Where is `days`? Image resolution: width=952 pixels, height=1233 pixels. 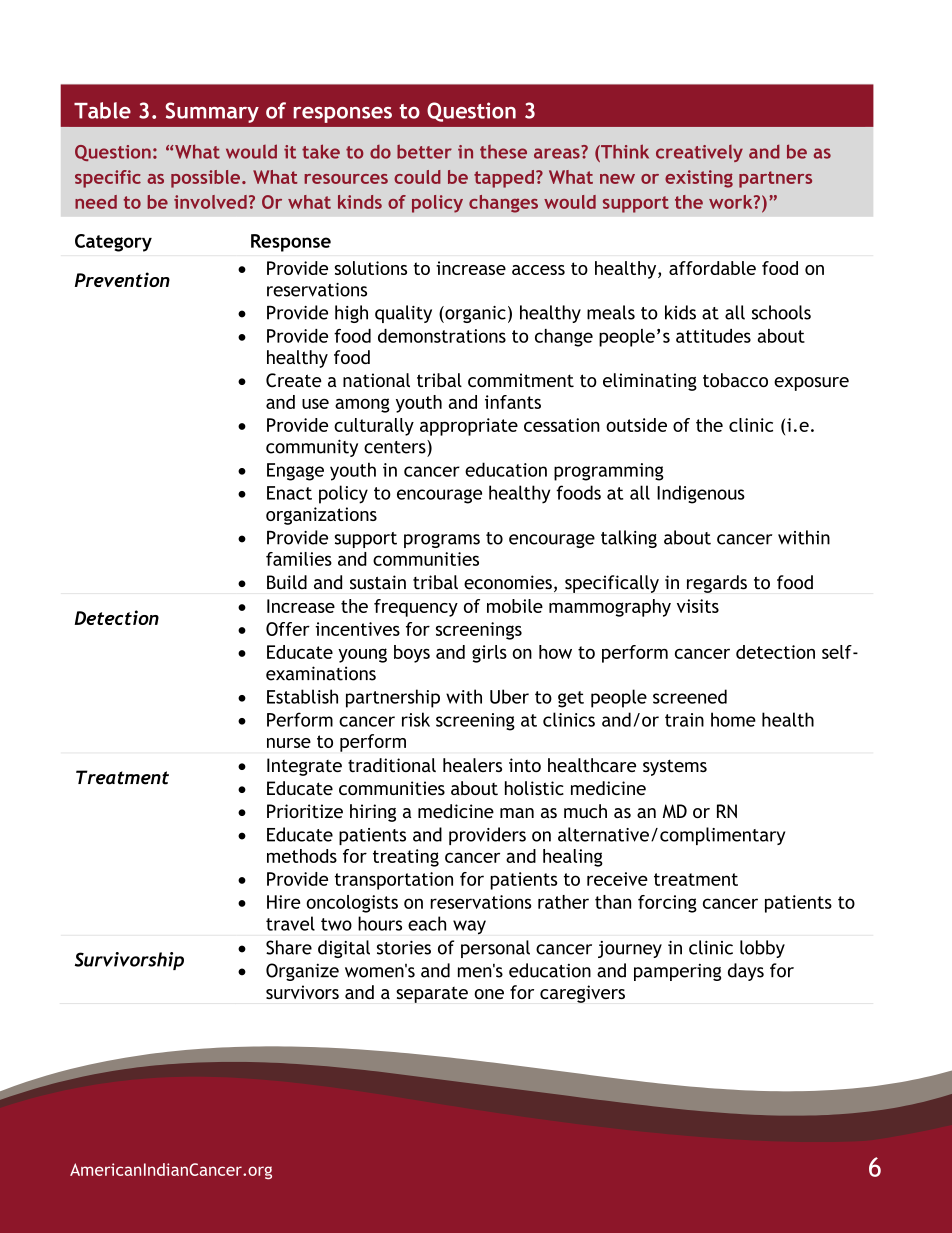
days is located at coordinates (746, 972).
